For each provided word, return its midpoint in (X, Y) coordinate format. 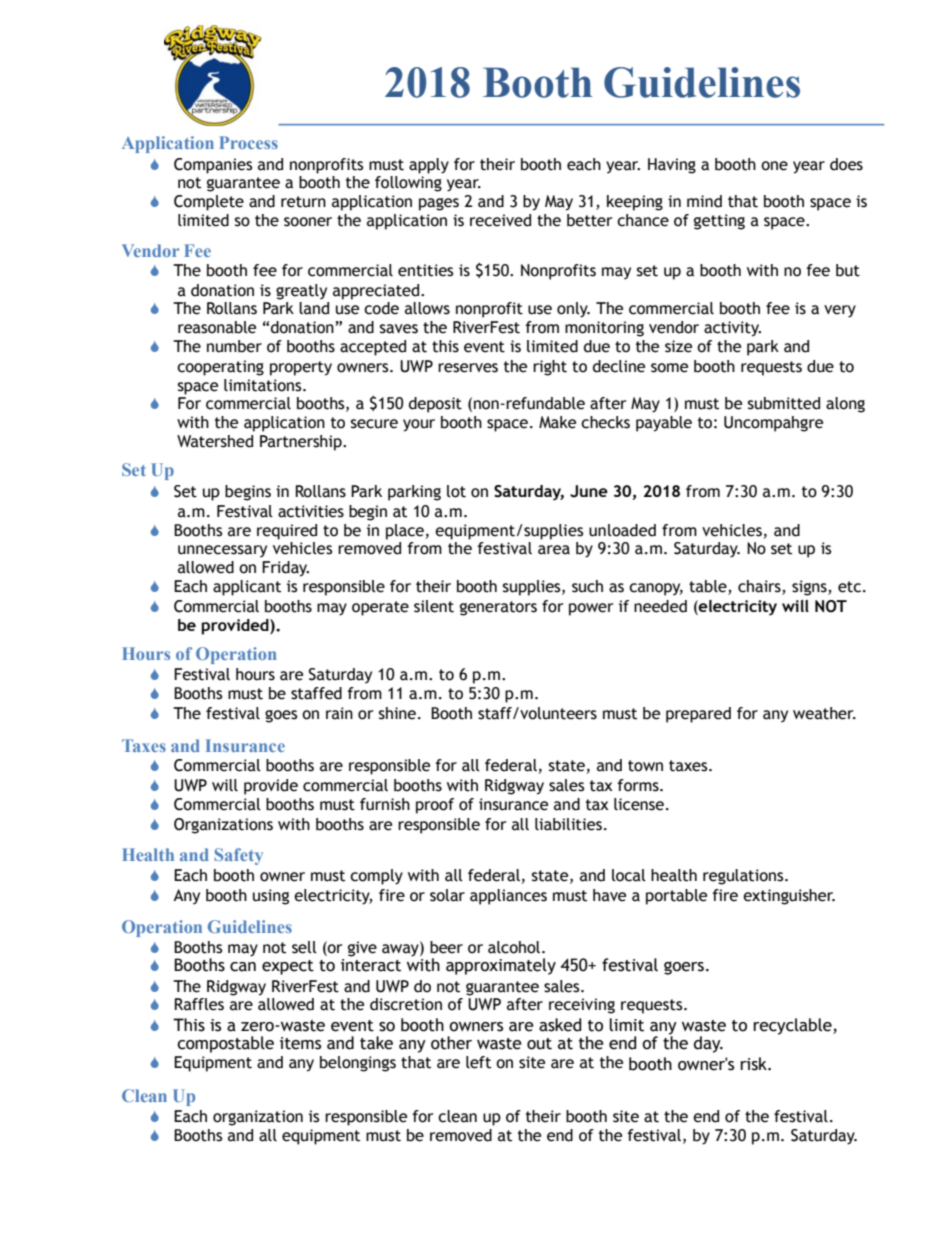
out (539, 1044)
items (300, 1043)
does (846, 164)
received (500, 220)
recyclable (793, 1026)
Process (248, 142)
